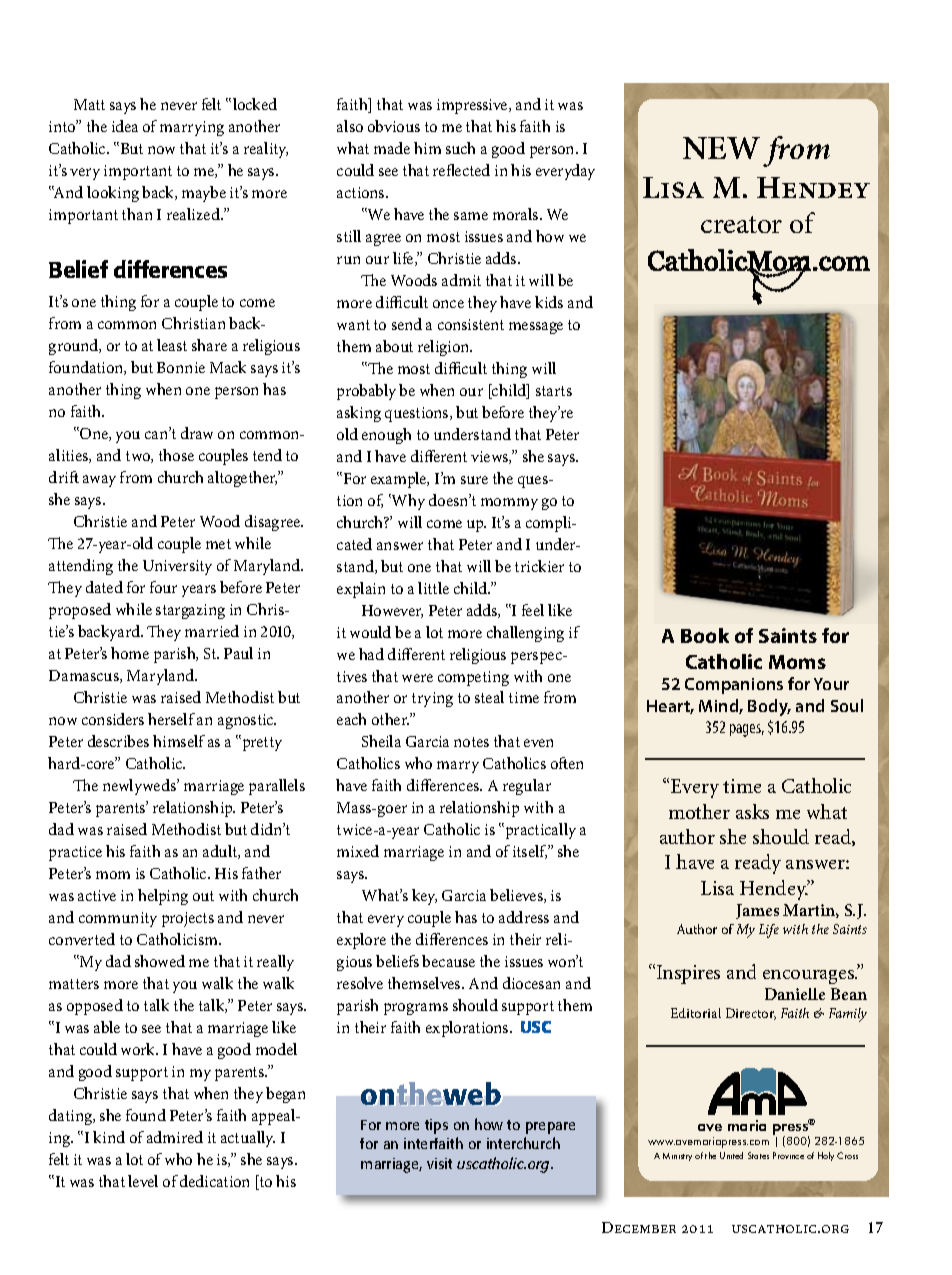 Image resolution: width=952 pixels, height=1275 pixels. Describe the element at coordinates (448, 961) in the document. I see `because` at that location.
